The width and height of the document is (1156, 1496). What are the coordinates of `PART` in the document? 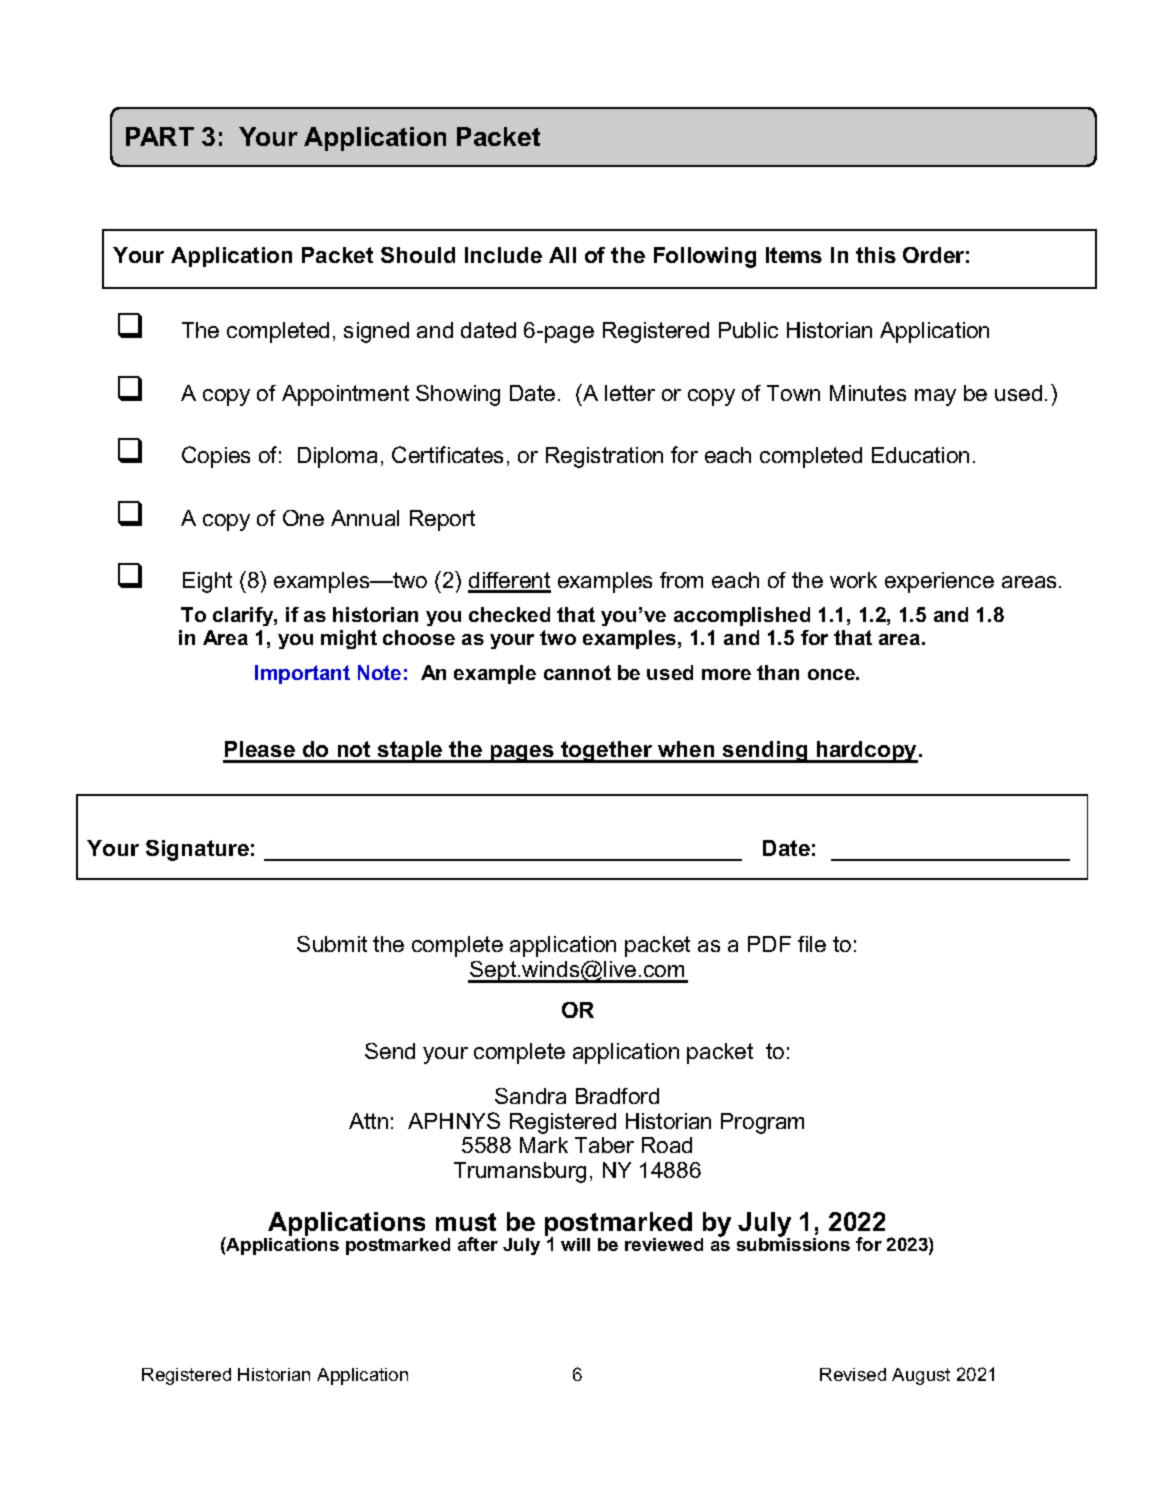 It's located at (160, 136).
